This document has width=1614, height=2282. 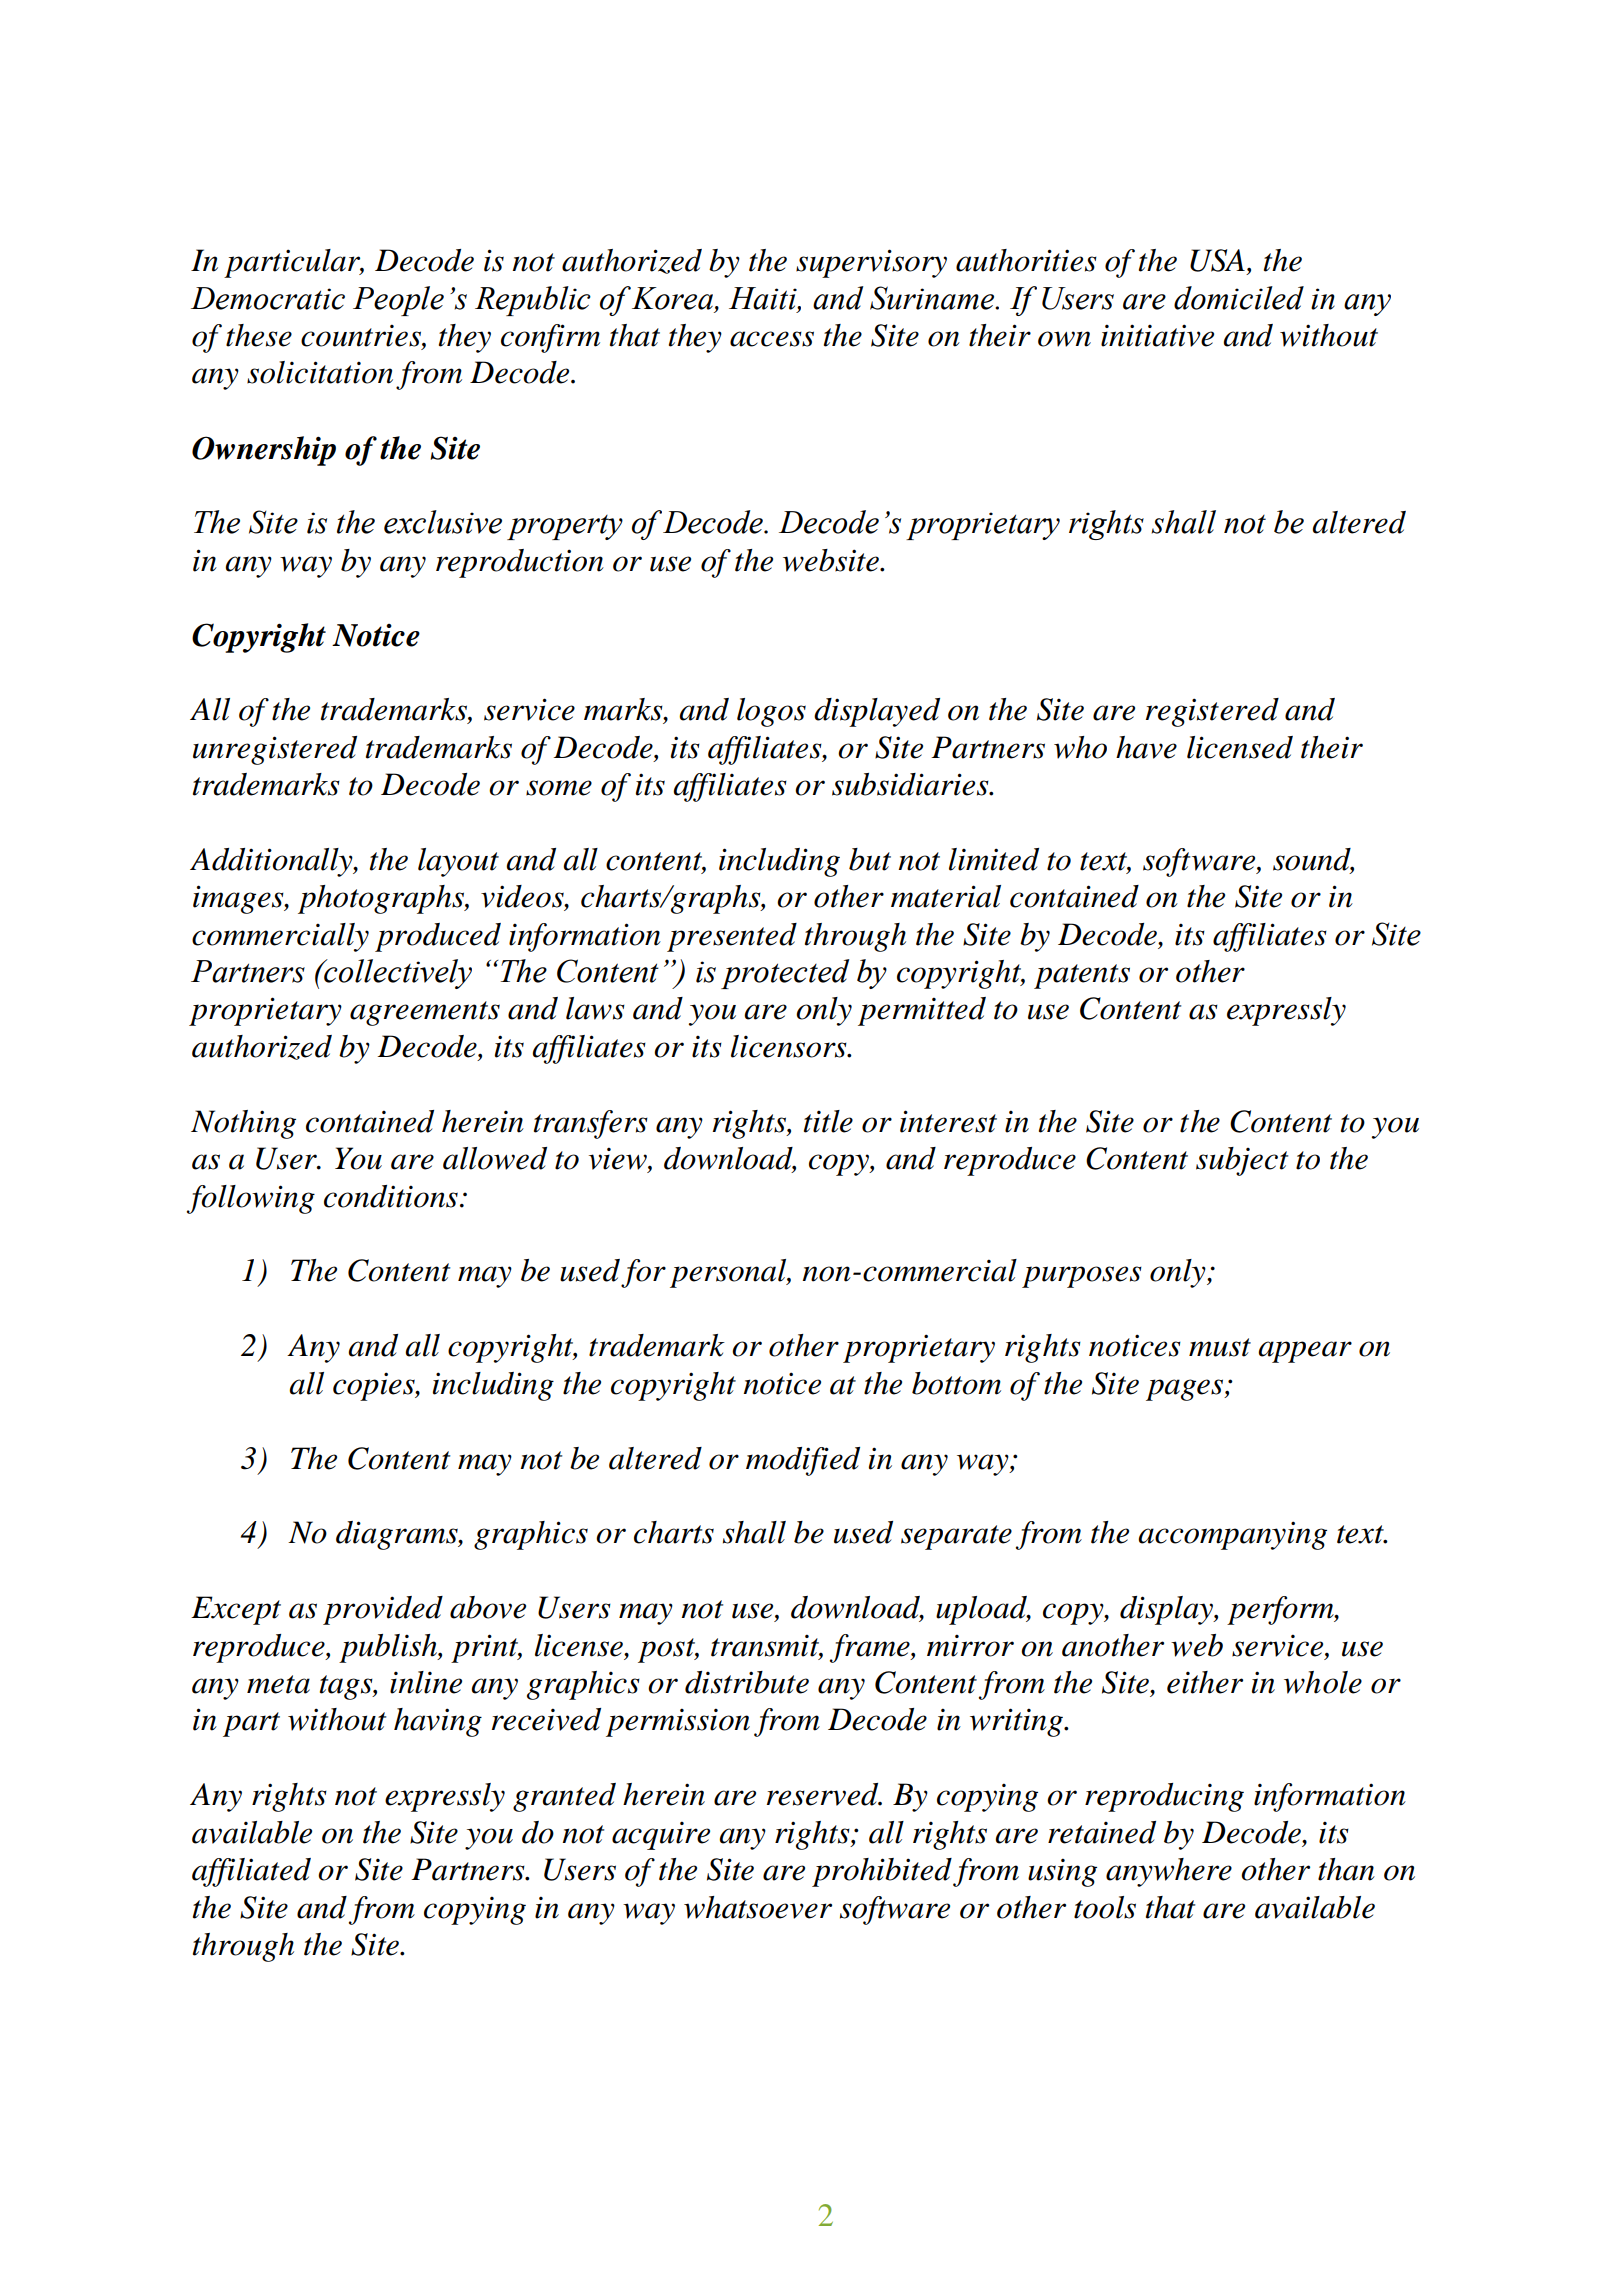 What do you see at coordinates (362, 336) in the document?
I see `countries` at bounding box center [362, 336].
